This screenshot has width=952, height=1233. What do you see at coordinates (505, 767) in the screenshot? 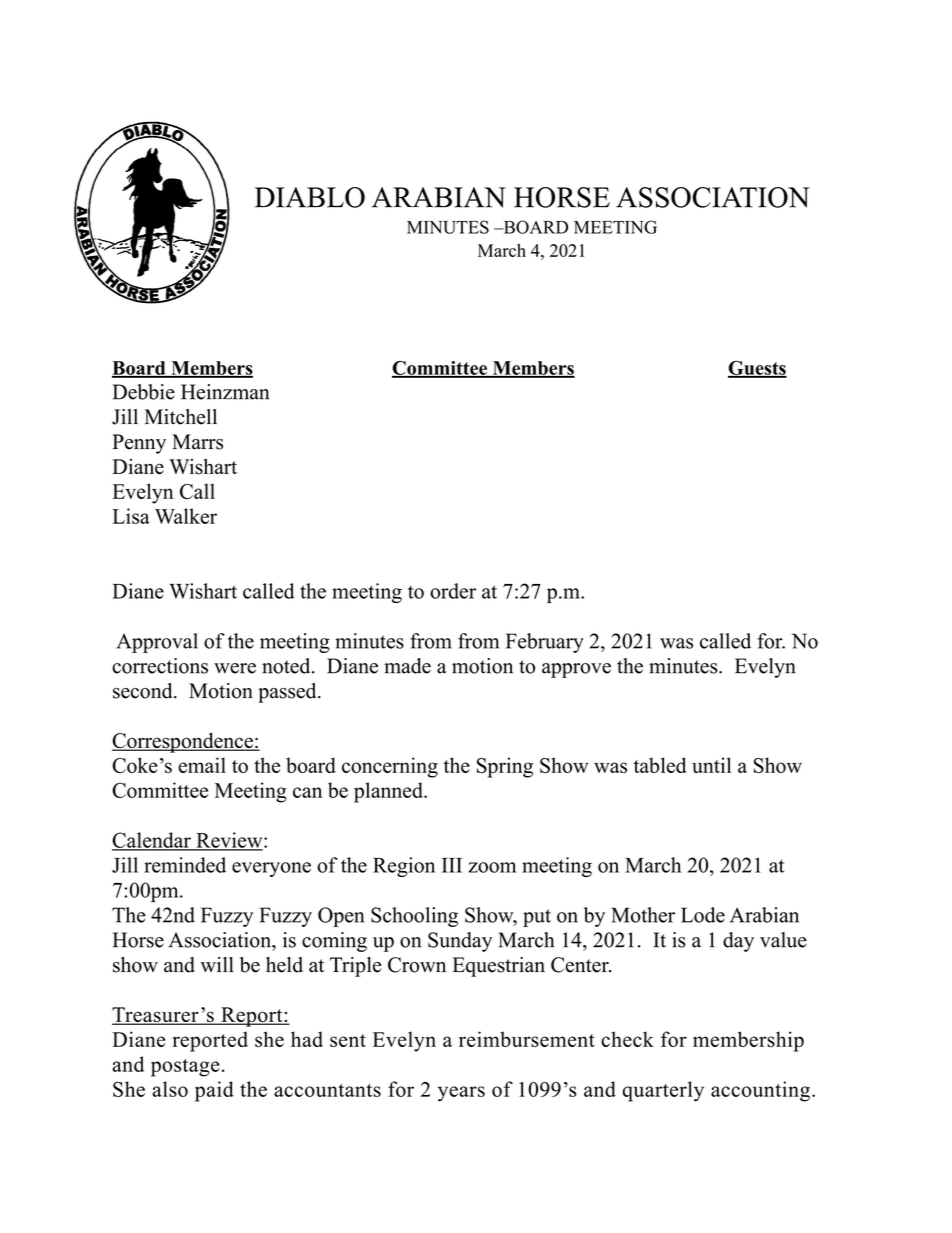
I see `Spring` at bounding box center [505, 767].
